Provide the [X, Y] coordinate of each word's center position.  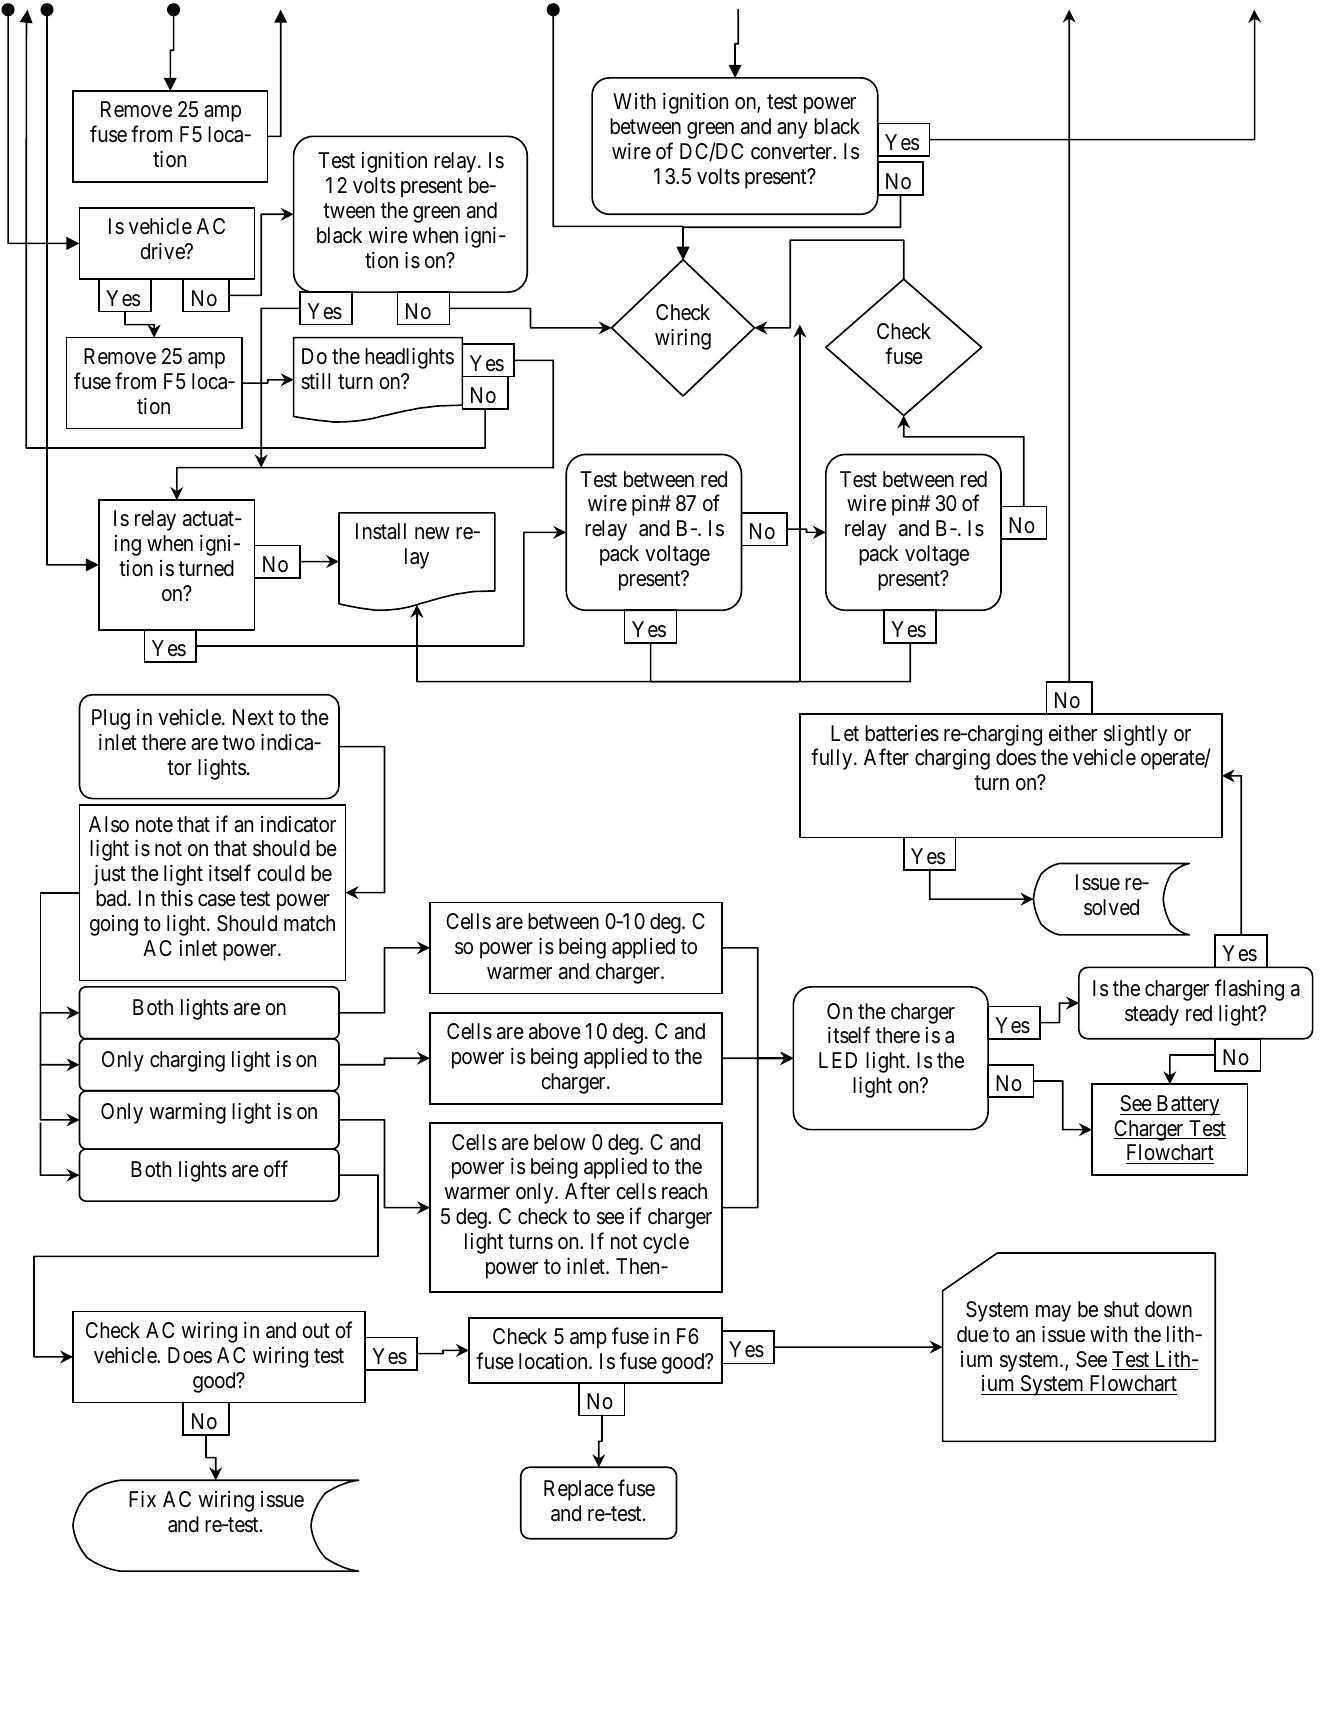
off [276, 1169]
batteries [902, 733]
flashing [1249, 990]
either [1073, 733]
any [792, 130]
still [315, 381]
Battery [1187, 1105]
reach [684, 1191]
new [432, 533]
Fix [142, 1499]
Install [381, 531]
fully [833, 759]
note [154, 825]
